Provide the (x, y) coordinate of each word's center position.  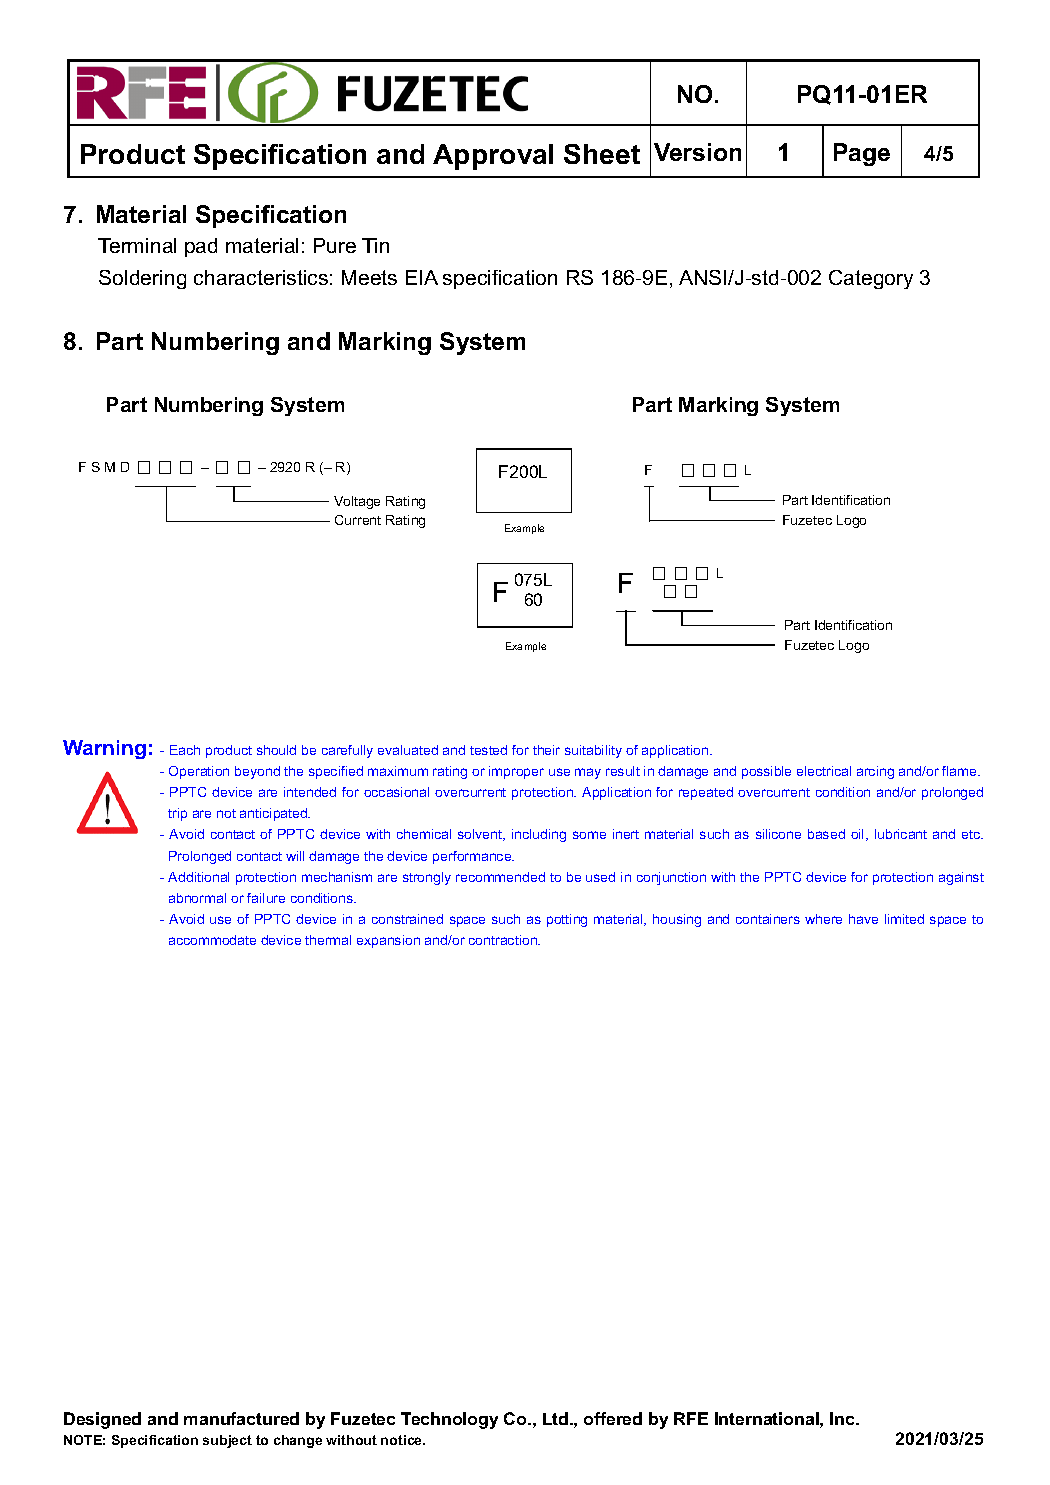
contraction (504, 940)
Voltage (357, 502)
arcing (875, 772)
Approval (493, 157)
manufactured (241, 1418)
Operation (199, 772)
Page (862, 154)
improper (516, 772)
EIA (422, 277)
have (863, 919)
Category (871, 279)
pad (201, 247)
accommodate (212, 940)
